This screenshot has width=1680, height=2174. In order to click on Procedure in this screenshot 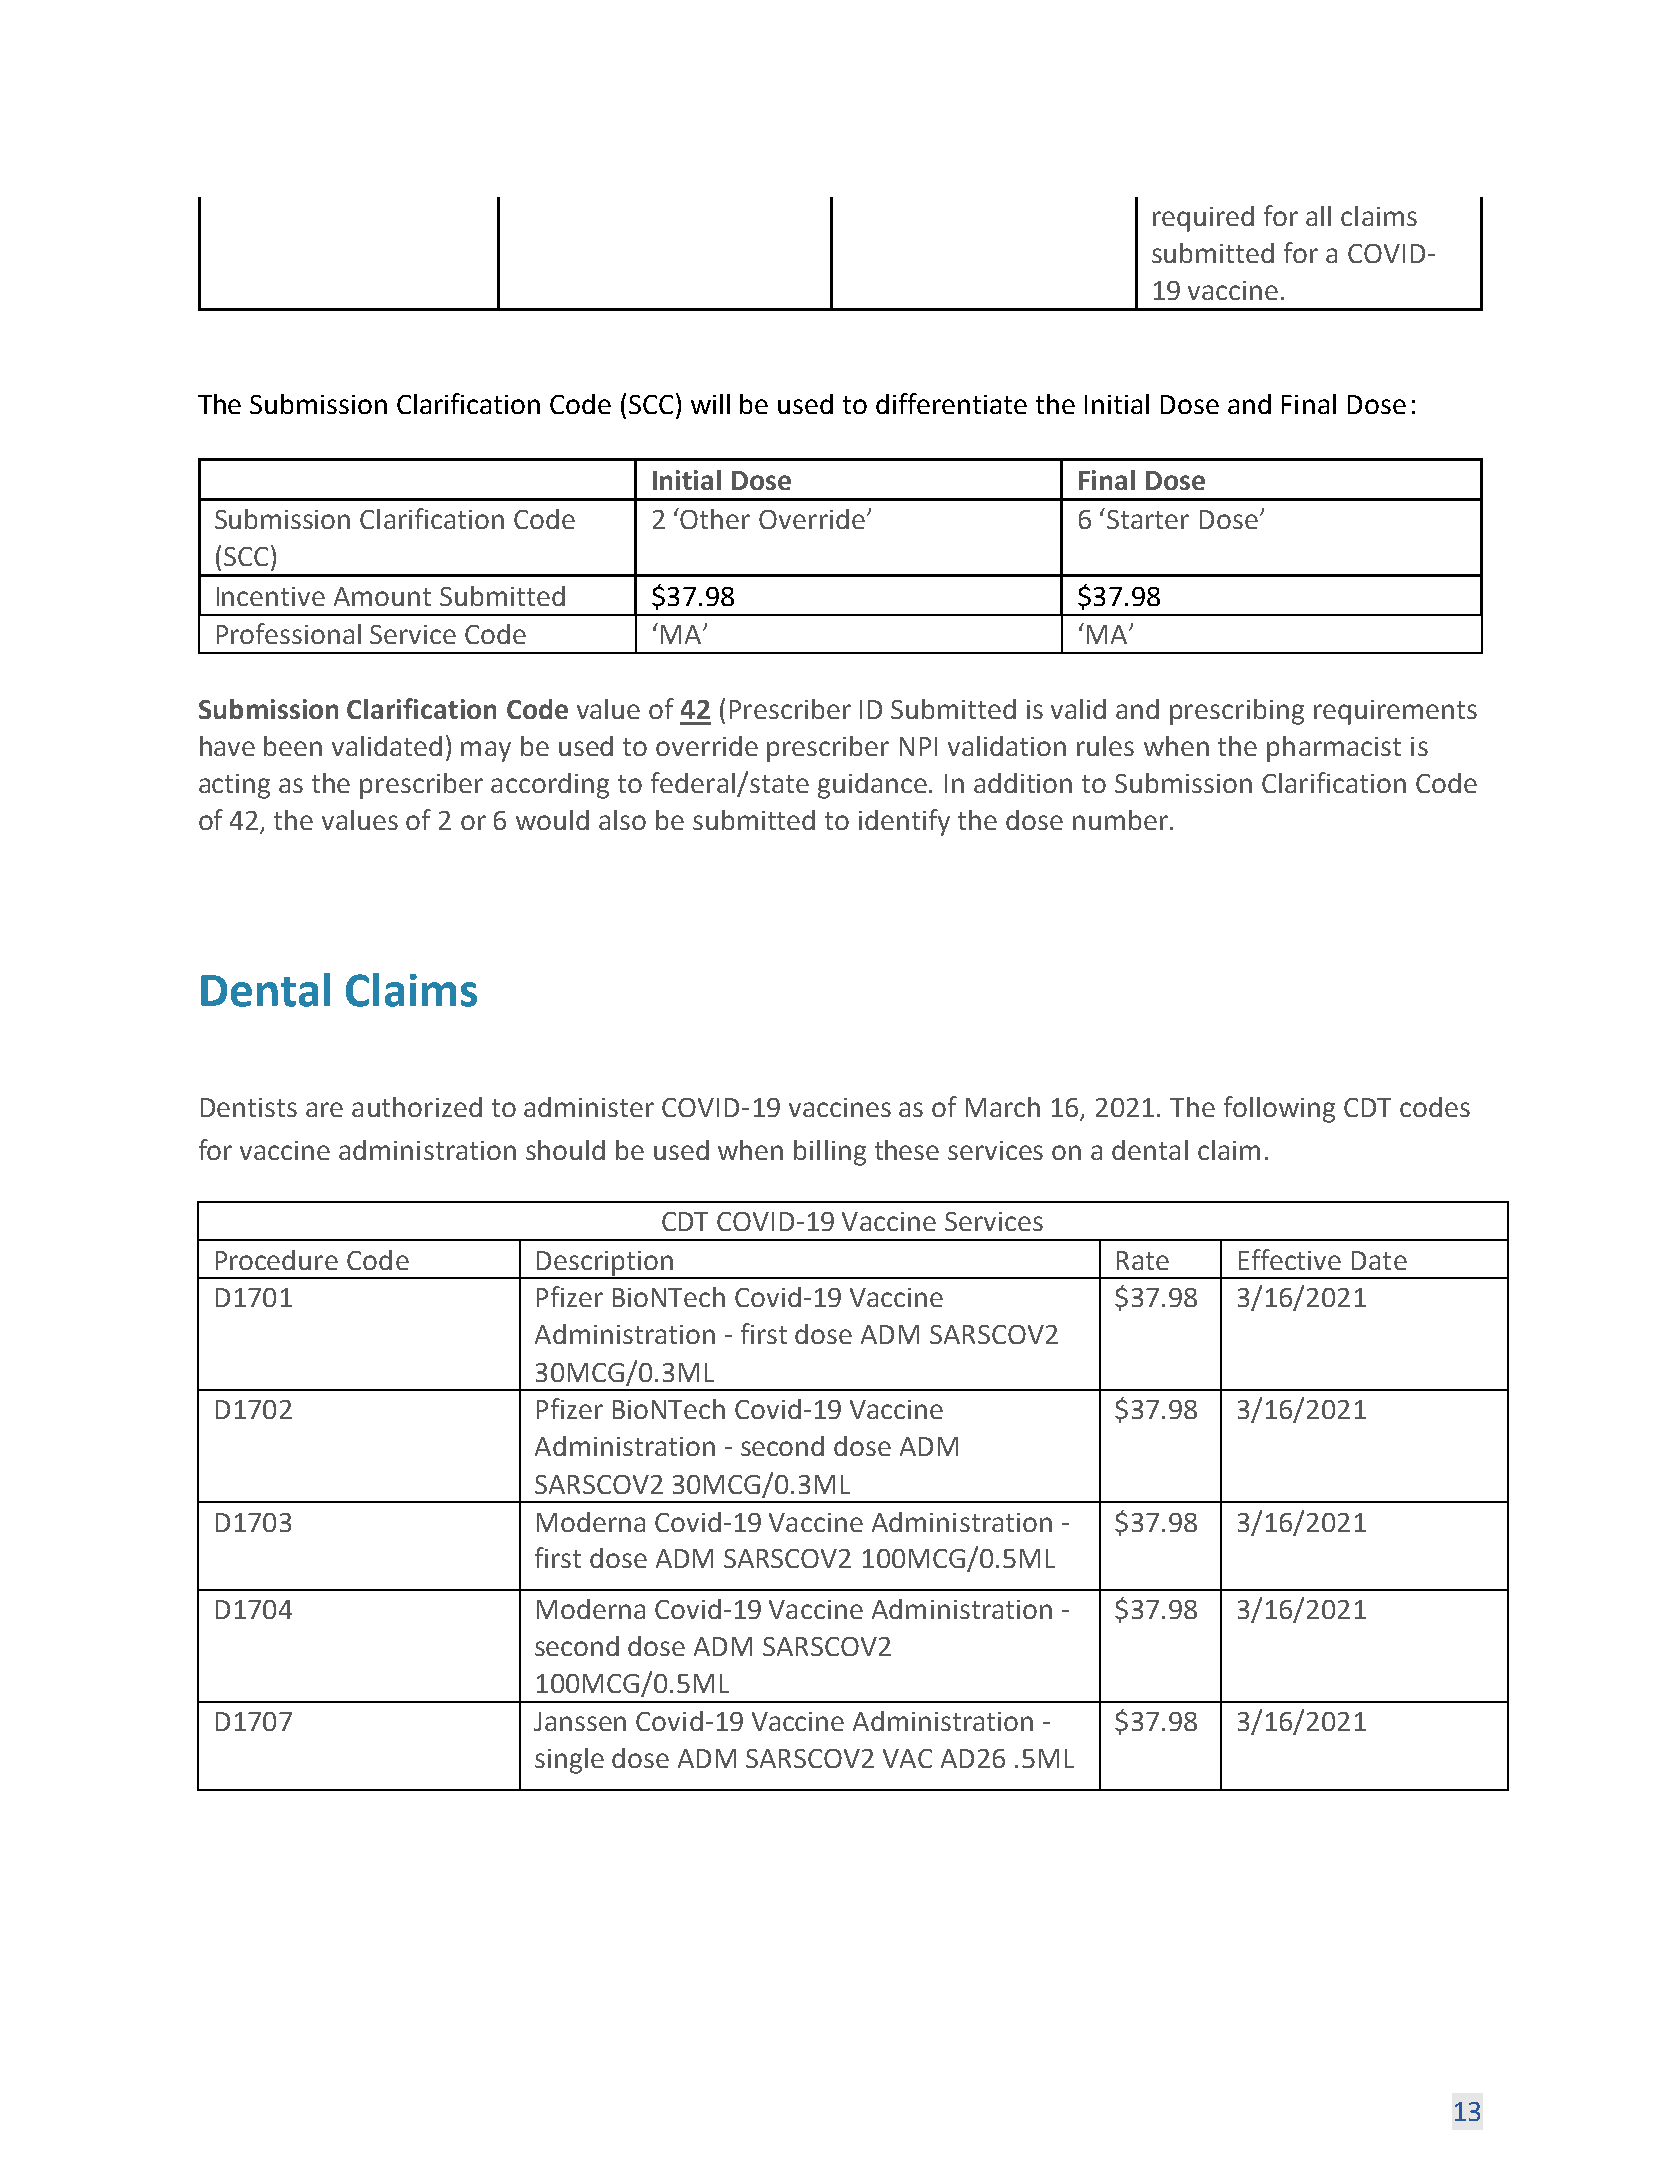, I will do `click(277, 1260)`.
